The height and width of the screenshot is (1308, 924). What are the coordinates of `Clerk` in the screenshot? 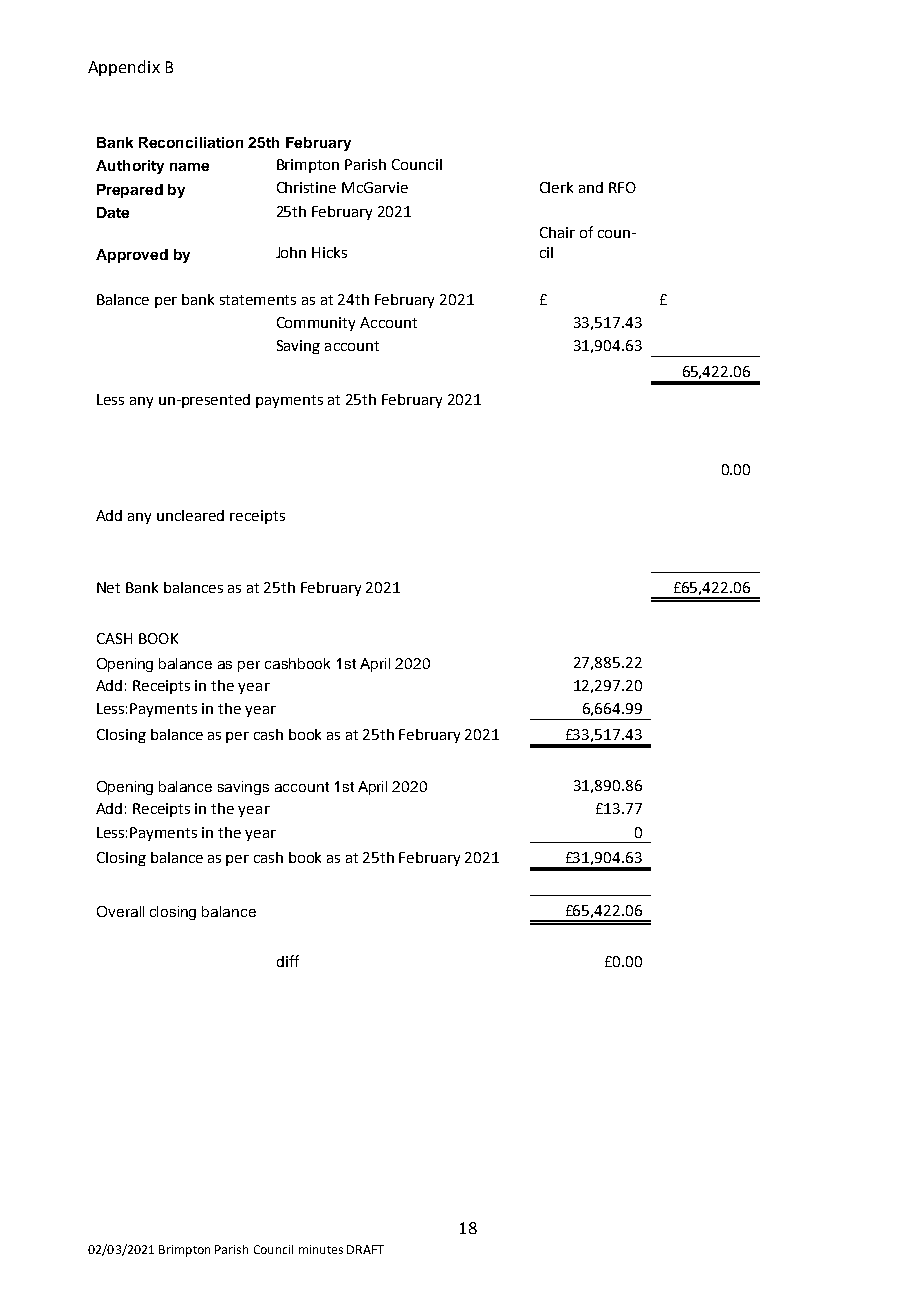 It's located at (556, 187).
